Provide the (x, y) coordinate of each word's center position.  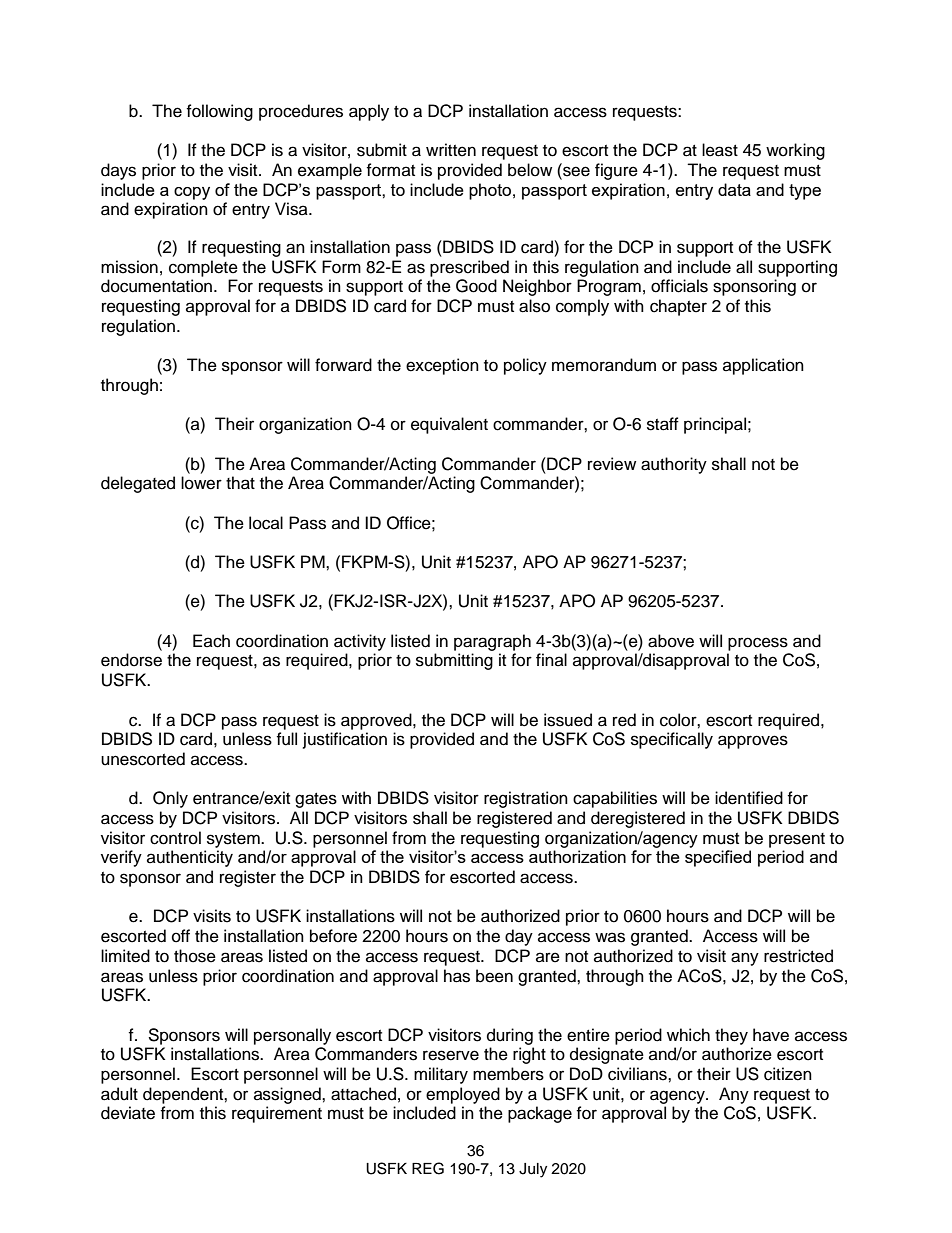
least (720, 150)
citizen (788, 1074)
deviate (128, 1113)
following (219, 112)
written (451, 150)
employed (463, 1095)
